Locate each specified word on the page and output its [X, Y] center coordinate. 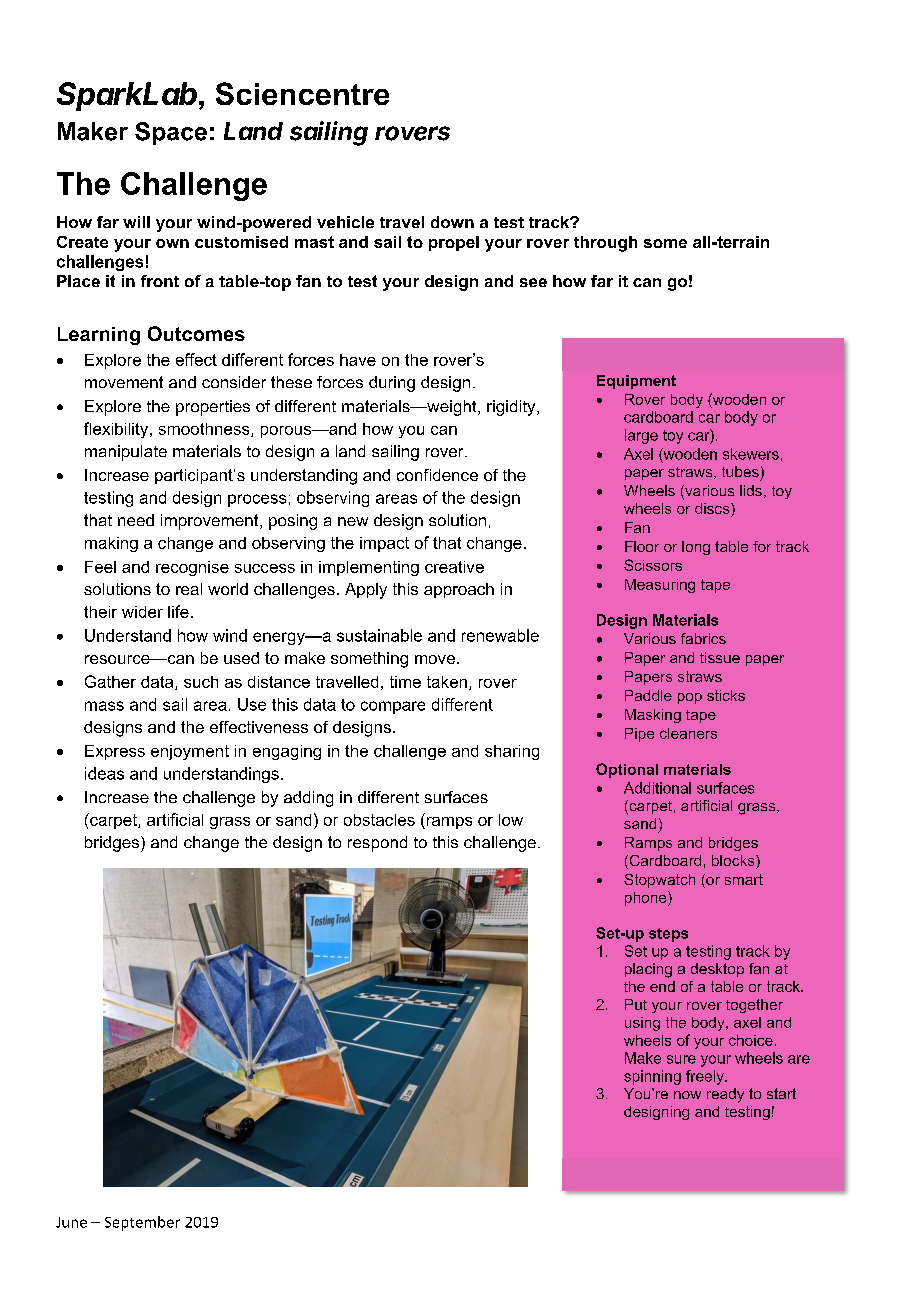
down [452, 222]
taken [447, 682]
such [201, 682]
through [605, 244]
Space [171, 133]
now [687, 1095]
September [142, 1223]
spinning [652, 1077]
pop [690, 698]
